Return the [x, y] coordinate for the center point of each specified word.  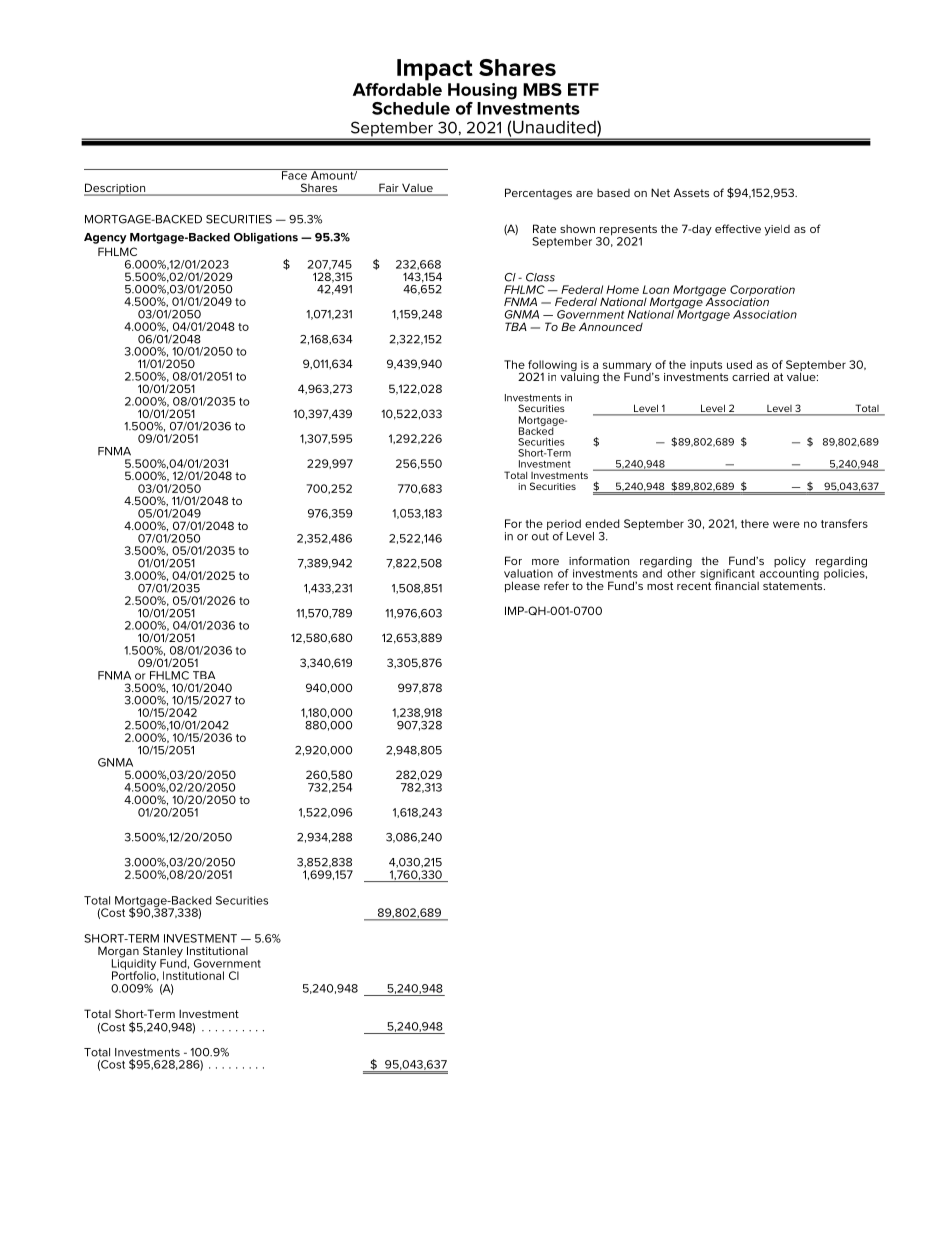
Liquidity [134, 964]
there [755, 523]
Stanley [162, 953]
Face [294, 174]
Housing [482, 91]
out [540, 536]
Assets [691, 192]
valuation [528, 573]
